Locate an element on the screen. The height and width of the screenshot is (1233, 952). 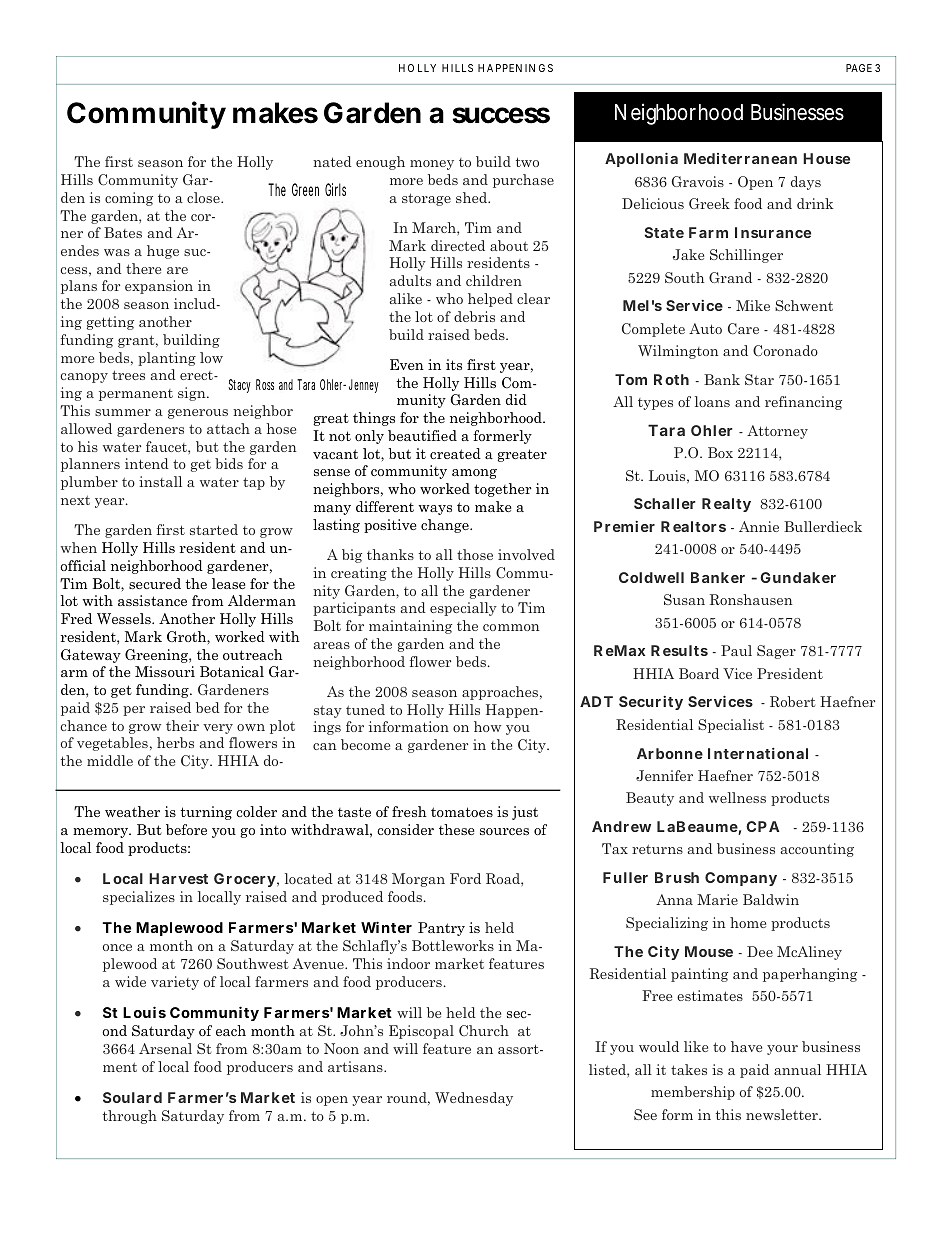
coming is located at coordinates (129, 199).
